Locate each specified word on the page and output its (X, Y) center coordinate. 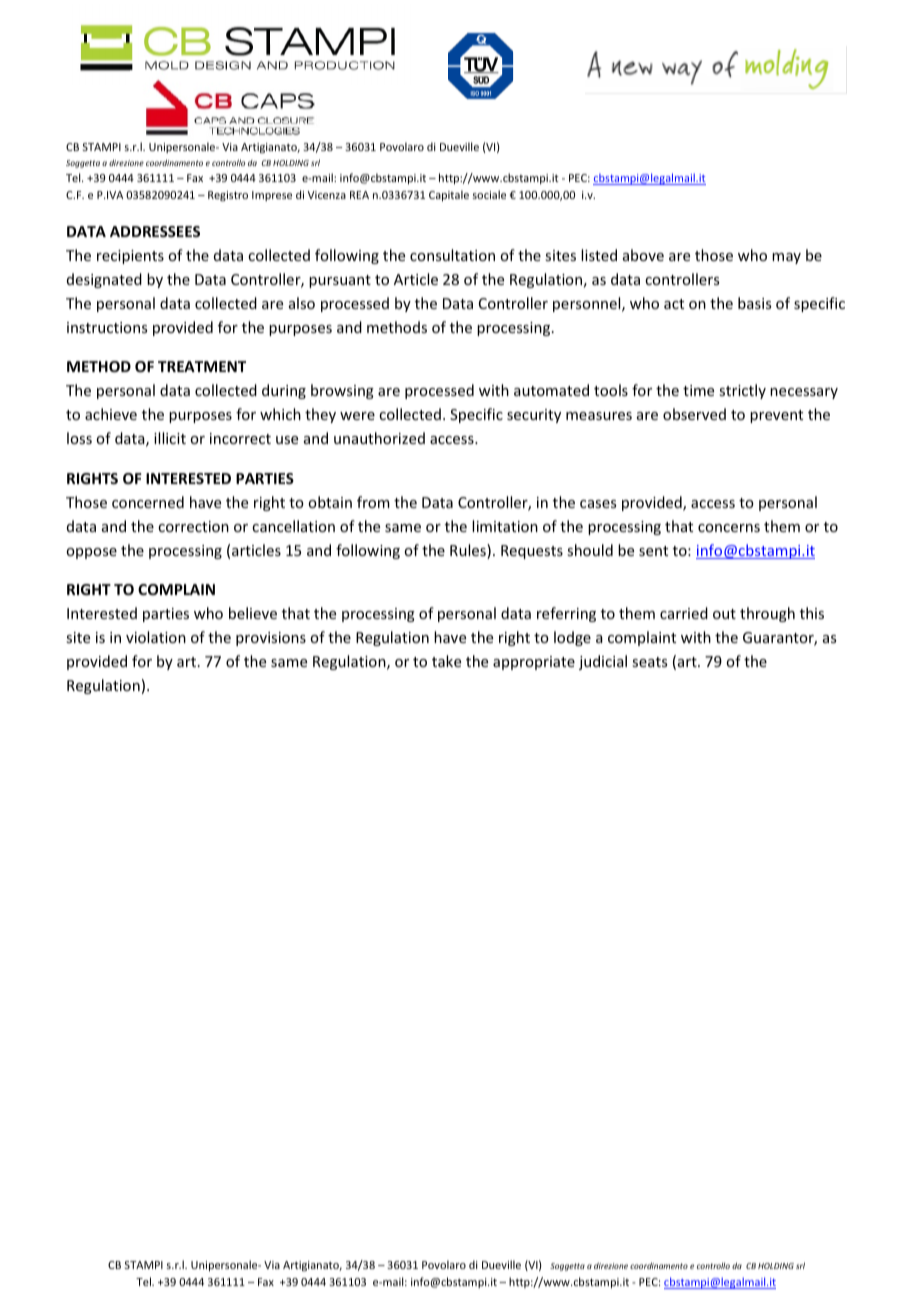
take (446, 661)
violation (156, 637)
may (786, 258)
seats (649, 662)
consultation (452, 255)
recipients (130, 257)
